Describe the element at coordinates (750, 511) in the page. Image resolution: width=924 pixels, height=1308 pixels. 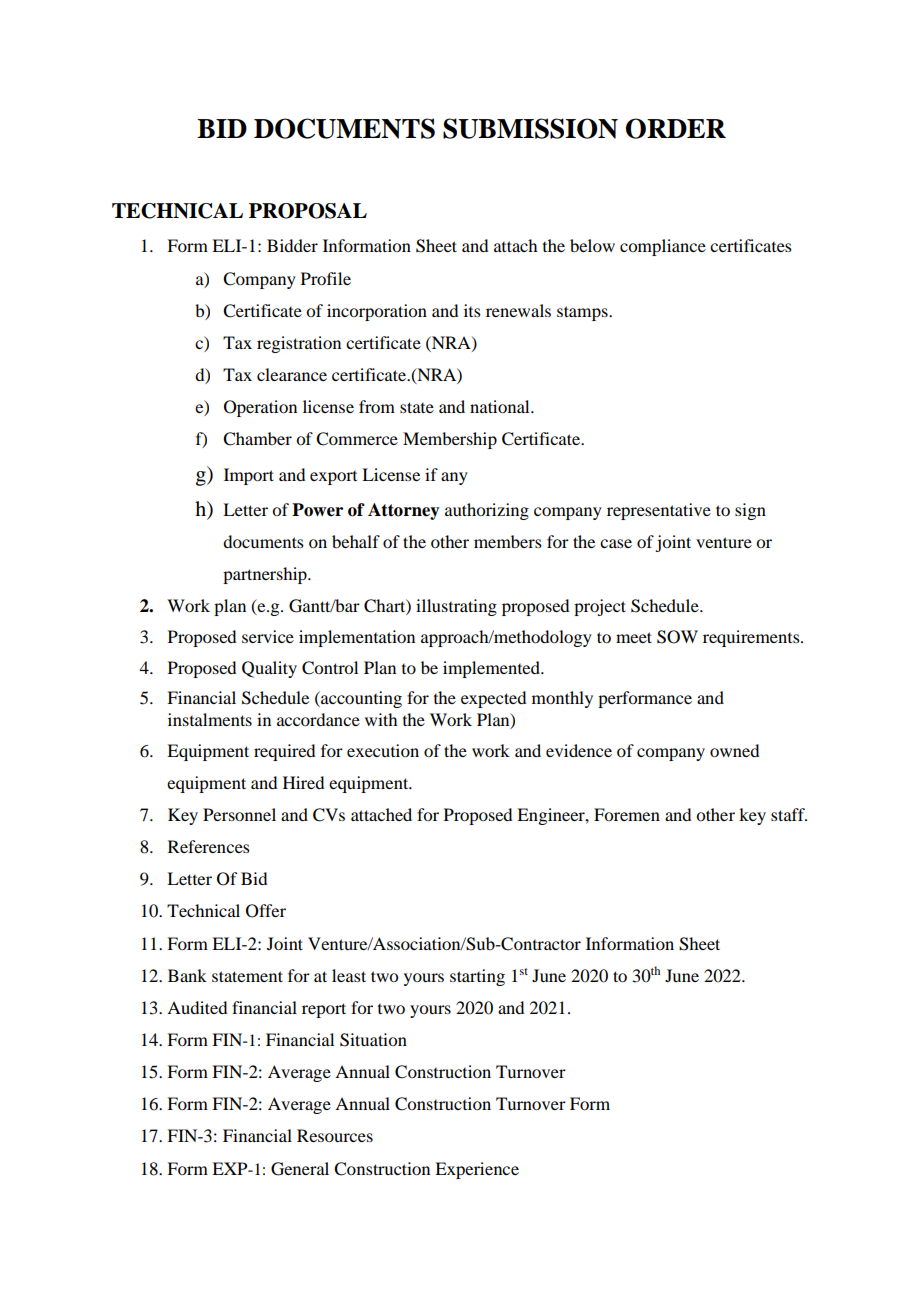
I see `sign` at that location.
